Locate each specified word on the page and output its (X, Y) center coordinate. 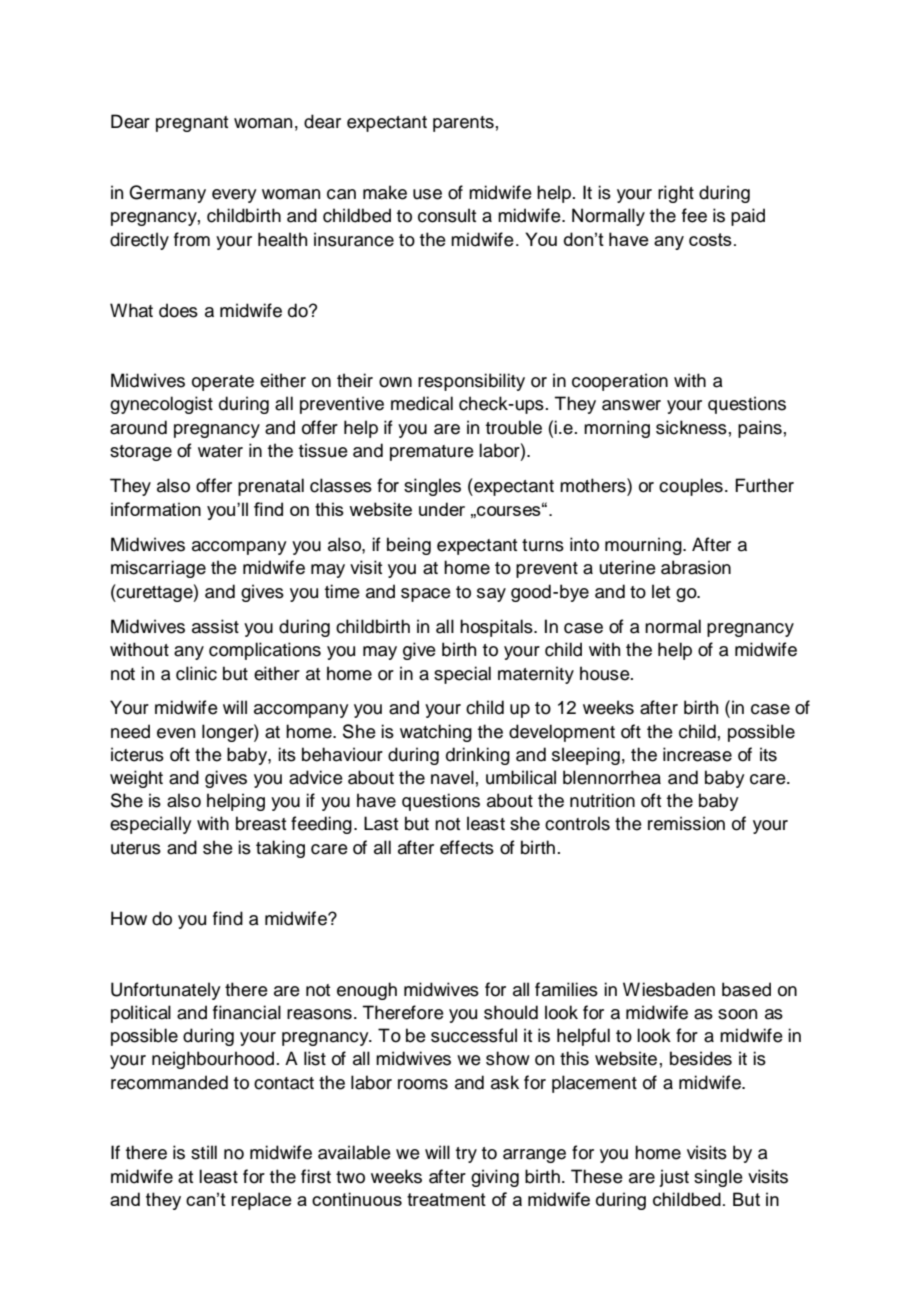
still (204, 1152)
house (606, 673)
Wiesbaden (669, 989)
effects (467, 847)
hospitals (497, 628)
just (674, 1178)
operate (223, 383)
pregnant (192, 124)
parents (463, 124)
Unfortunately (166, 991)
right (676, 194)
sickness (691, 427)
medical (422, 403)
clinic (196, 673)
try (466, 1155)
